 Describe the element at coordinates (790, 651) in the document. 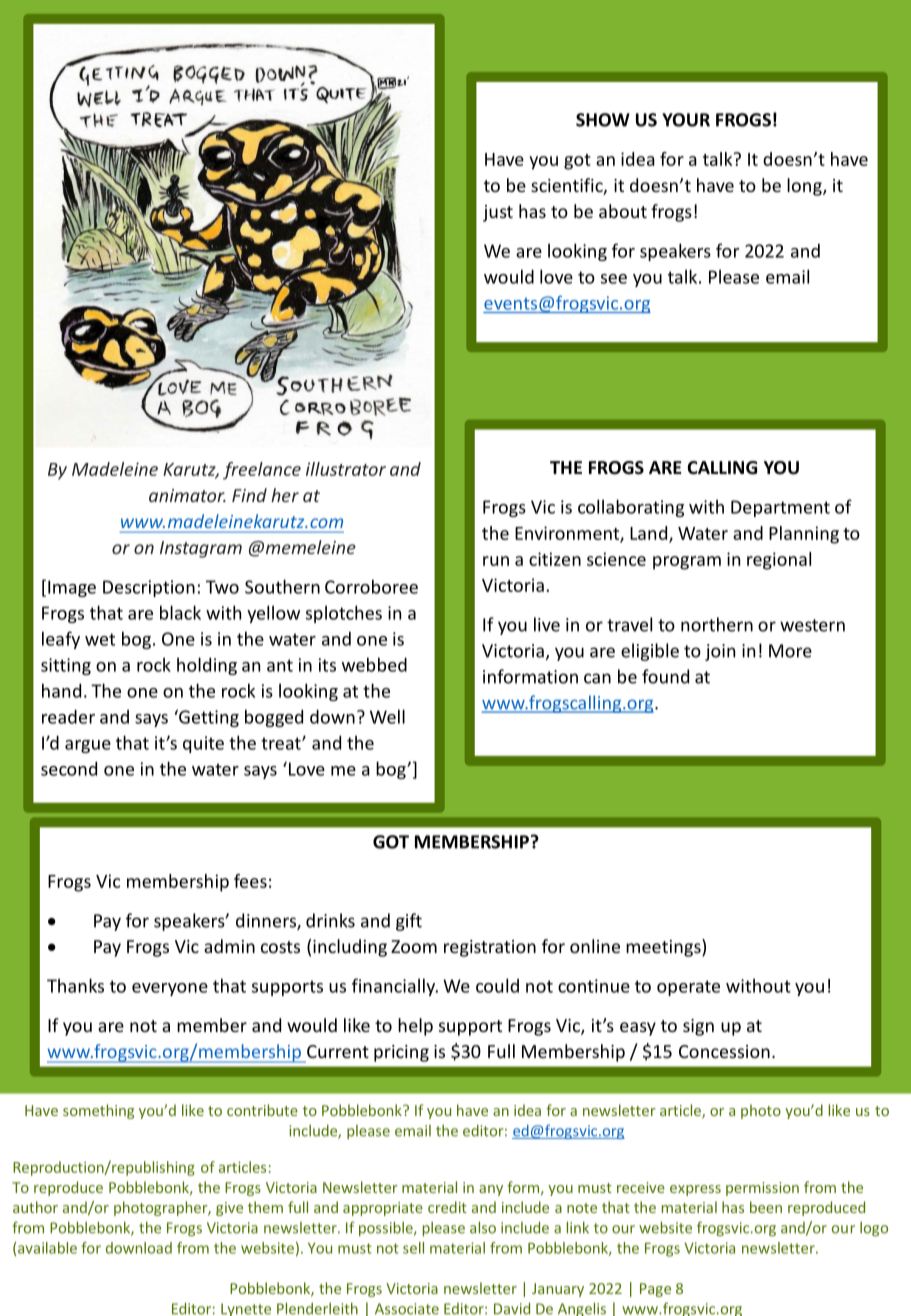

I see `More` at that location.
